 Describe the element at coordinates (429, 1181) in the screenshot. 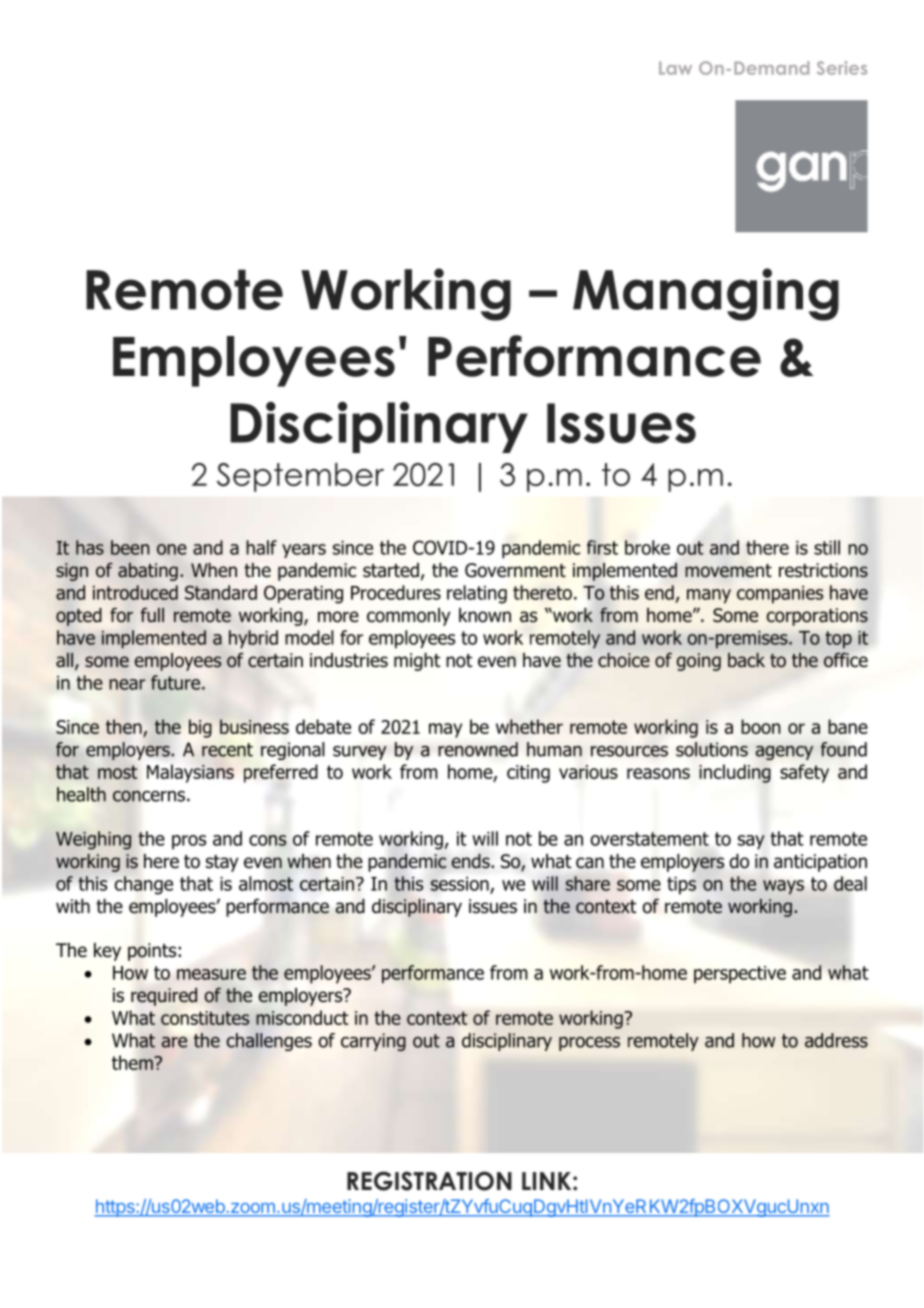

I see `REGISTRATION` at that location.
